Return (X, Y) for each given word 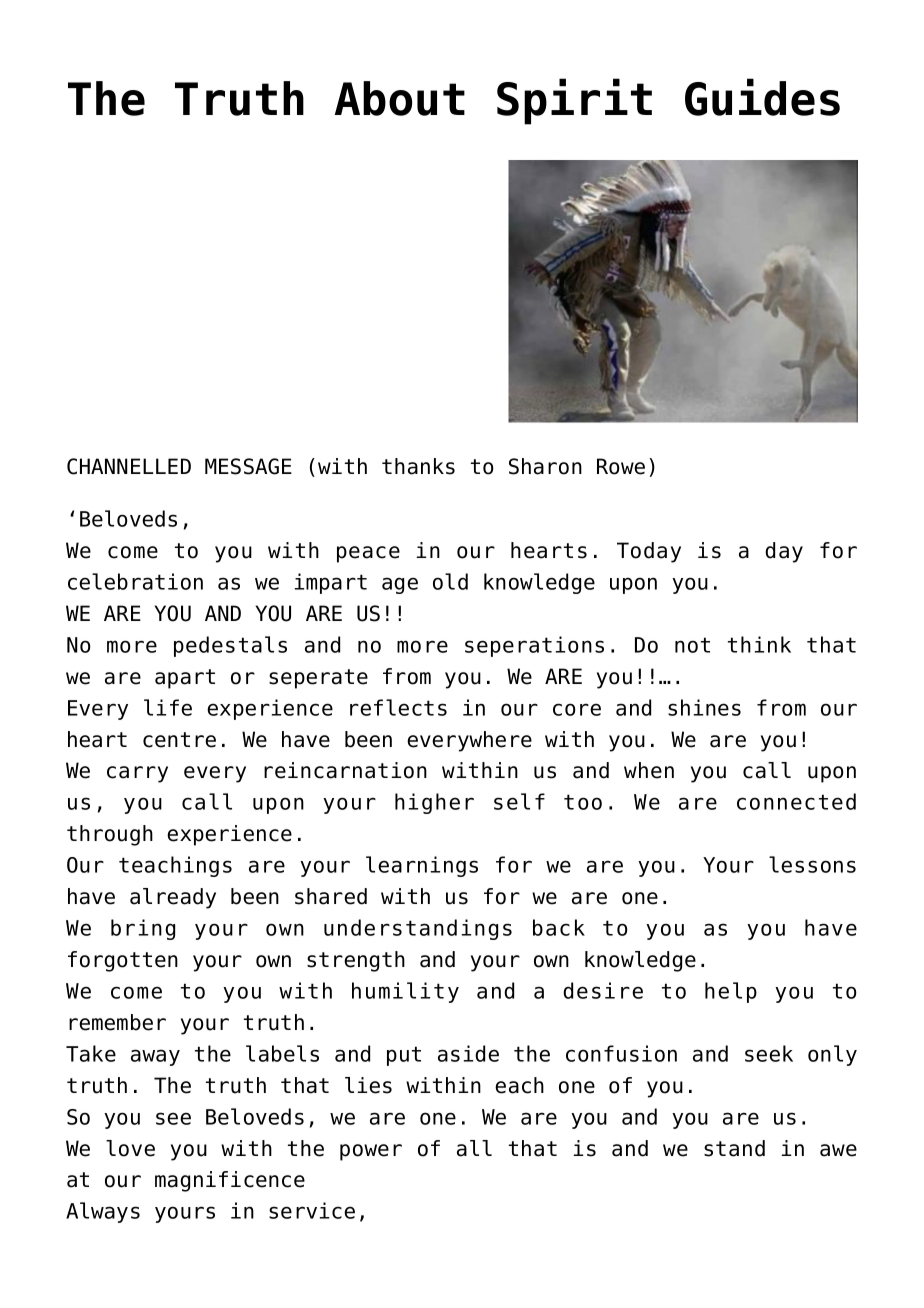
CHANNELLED (129, 466)
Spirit (574, 101)
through (110, 835)
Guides (762, 97)
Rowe (621, 466)
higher (434, 803)
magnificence (230, 1181)
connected (796, 801)
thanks (418, 466)
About (400, 98)
